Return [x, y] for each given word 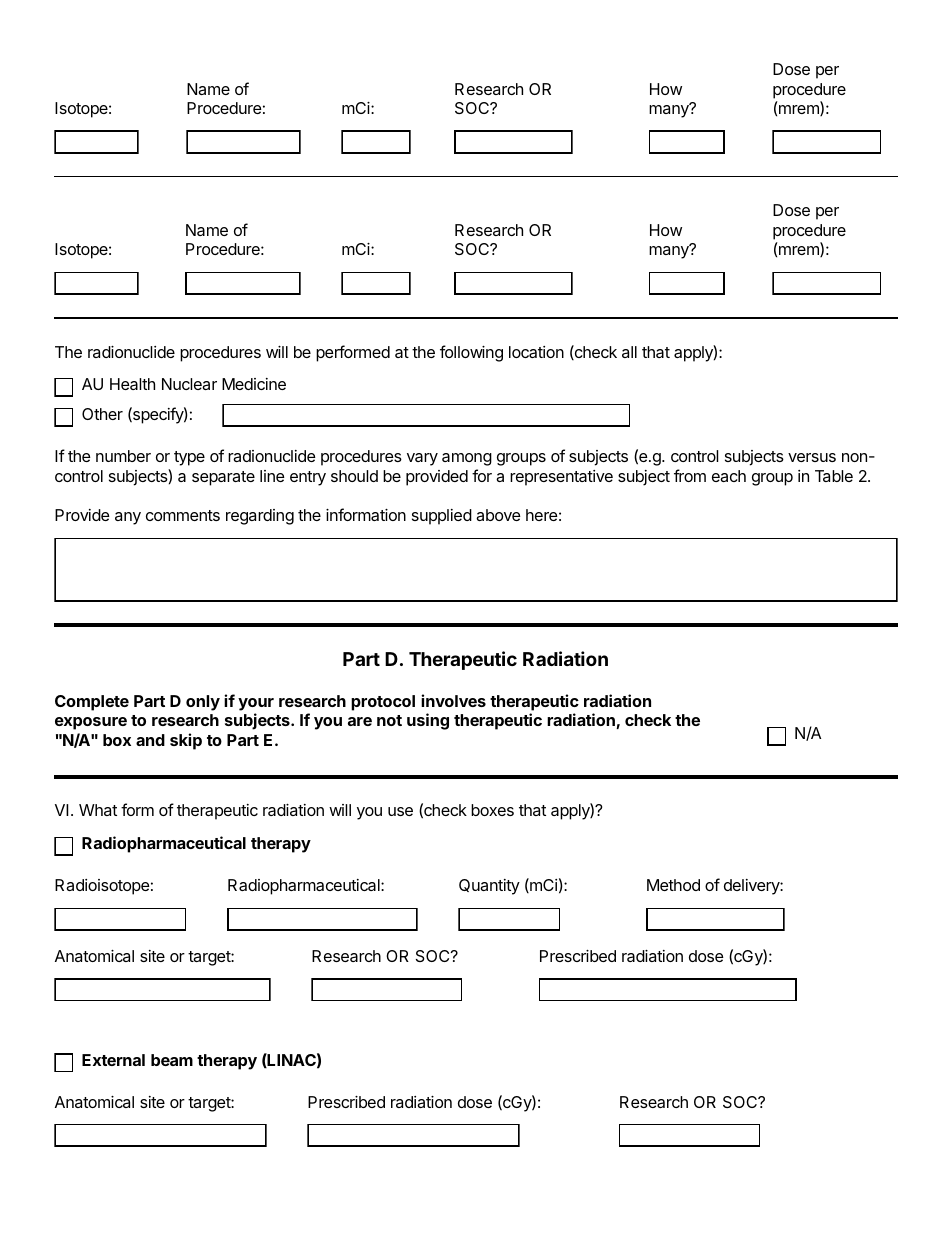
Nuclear [189, 384]
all [629, 352]
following [471, 353]
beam [172, 1060]
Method [673, 885]
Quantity [489, 887]
